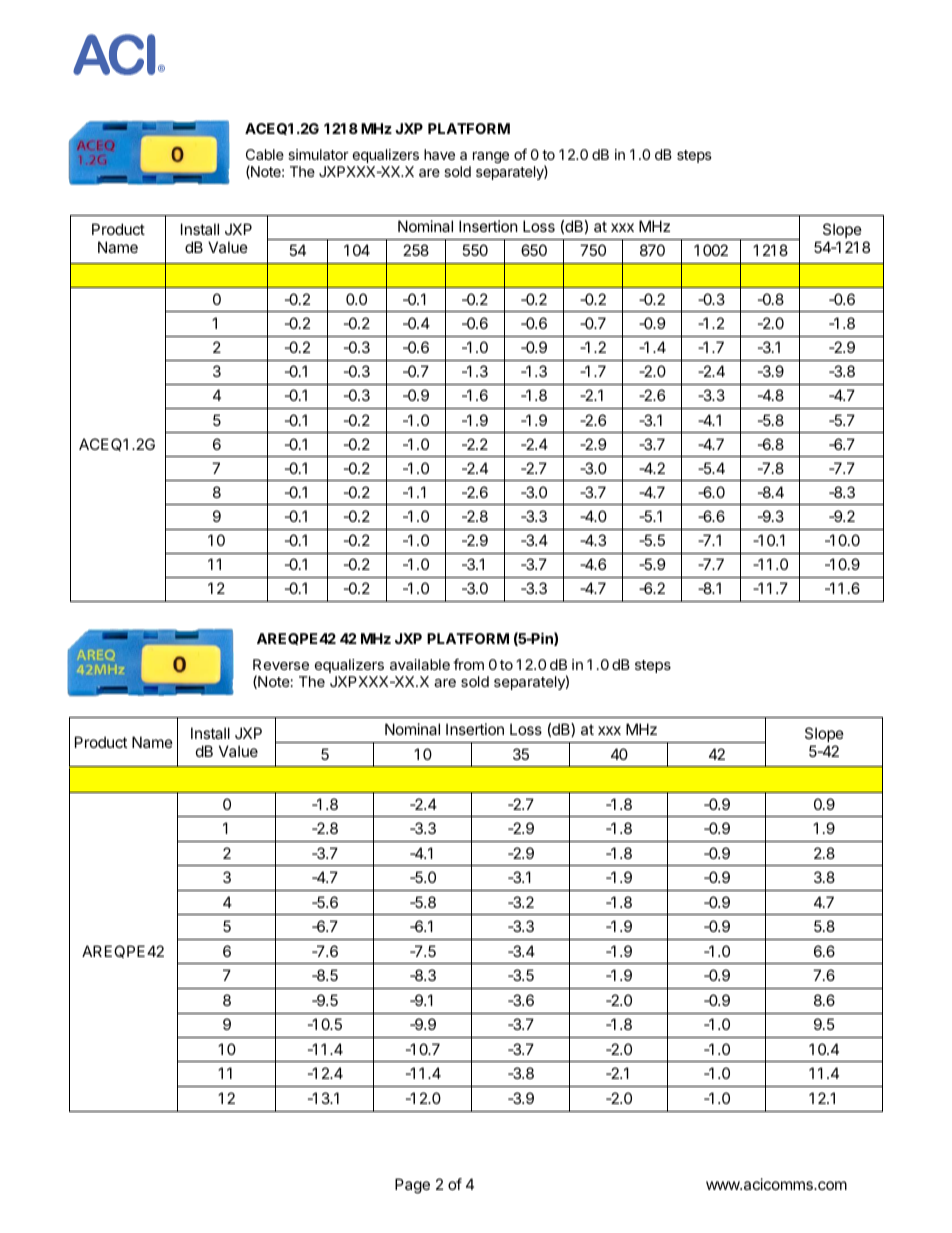 This screenshot has height=1233, width=952. I want to click on simulator, so click(318, 154).
